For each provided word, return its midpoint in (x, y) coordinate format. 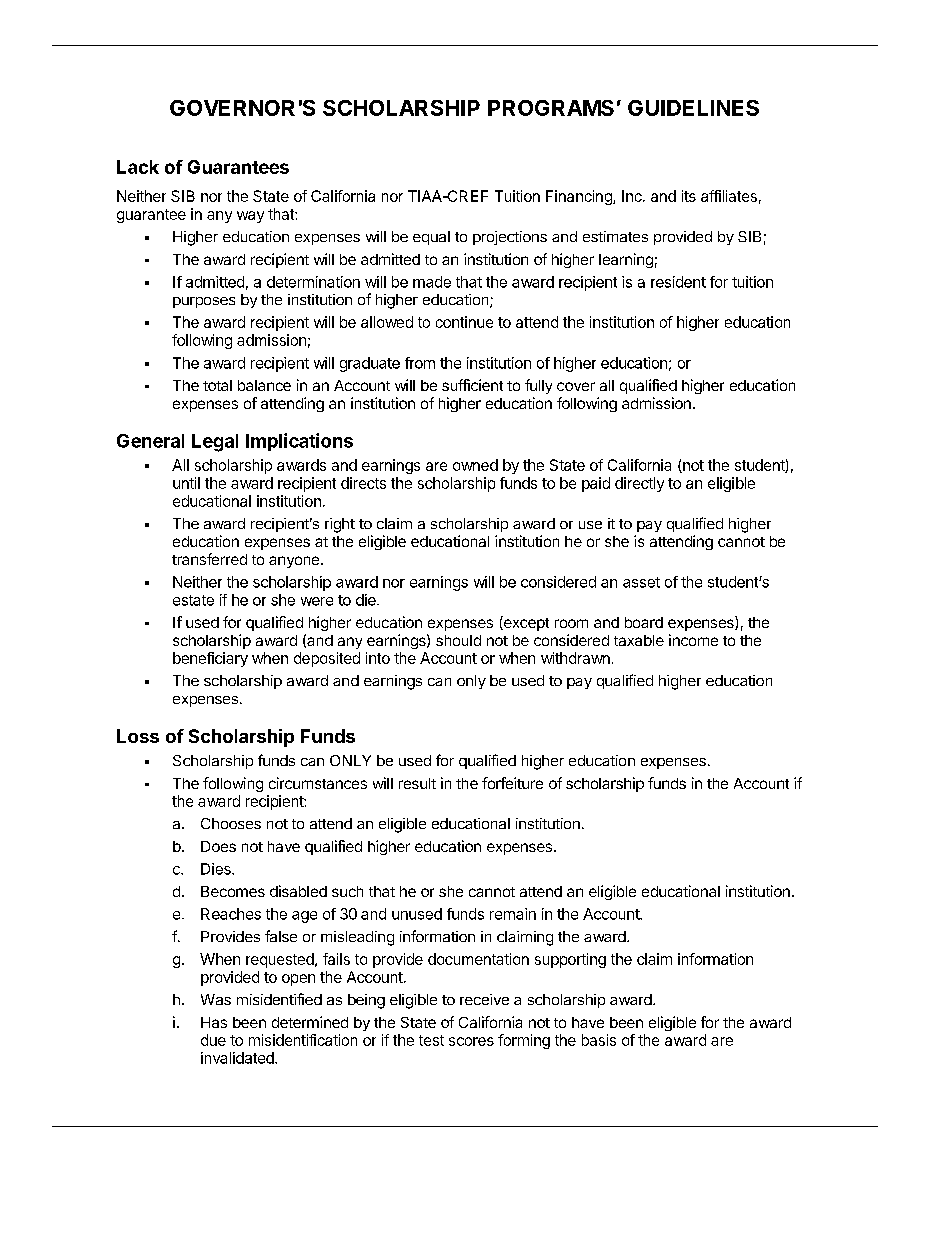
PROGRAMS (551, 108)
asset (641, 582)
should (458, 640)
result (417, 783)
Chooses (231, 823)
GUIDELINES (693, 108)
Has (214, 1022)
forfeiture (512, 783)
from (420, 363)
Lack (138, 167)
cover (576, 386)
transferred (209, 559)
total (217, 385)
